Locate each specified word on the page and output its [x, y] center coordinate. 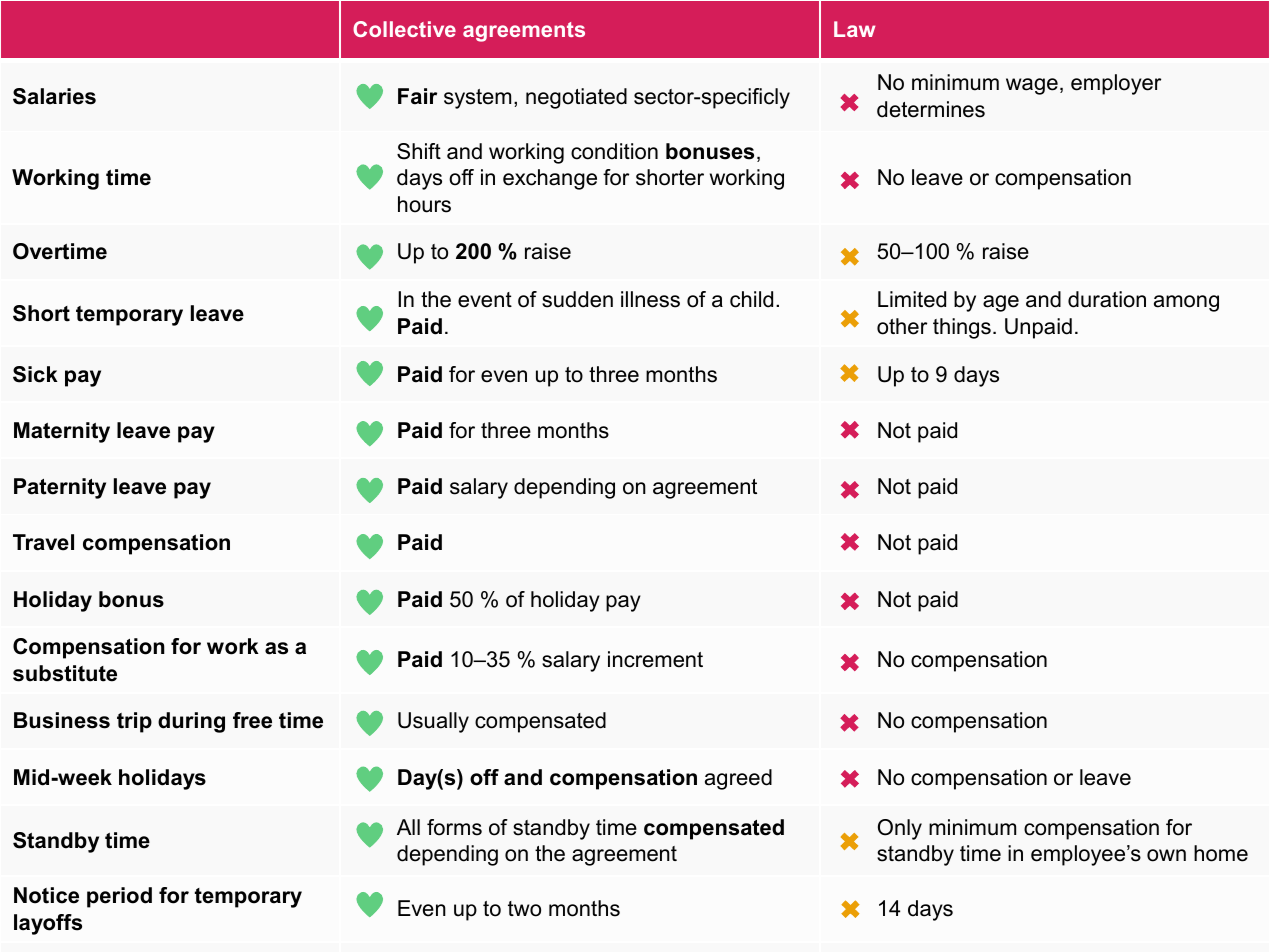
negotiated [576, 98]
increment [655, 659]
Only [900, 829]
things [962, 328]
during [191, 722]
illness [650, 299]
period [119, 897]
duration [1107, 299]
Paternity [60, 488]
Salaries [54, 96]
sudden [577, 299]
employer [1116, 84]
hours [424, 204]
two [524, 909]
